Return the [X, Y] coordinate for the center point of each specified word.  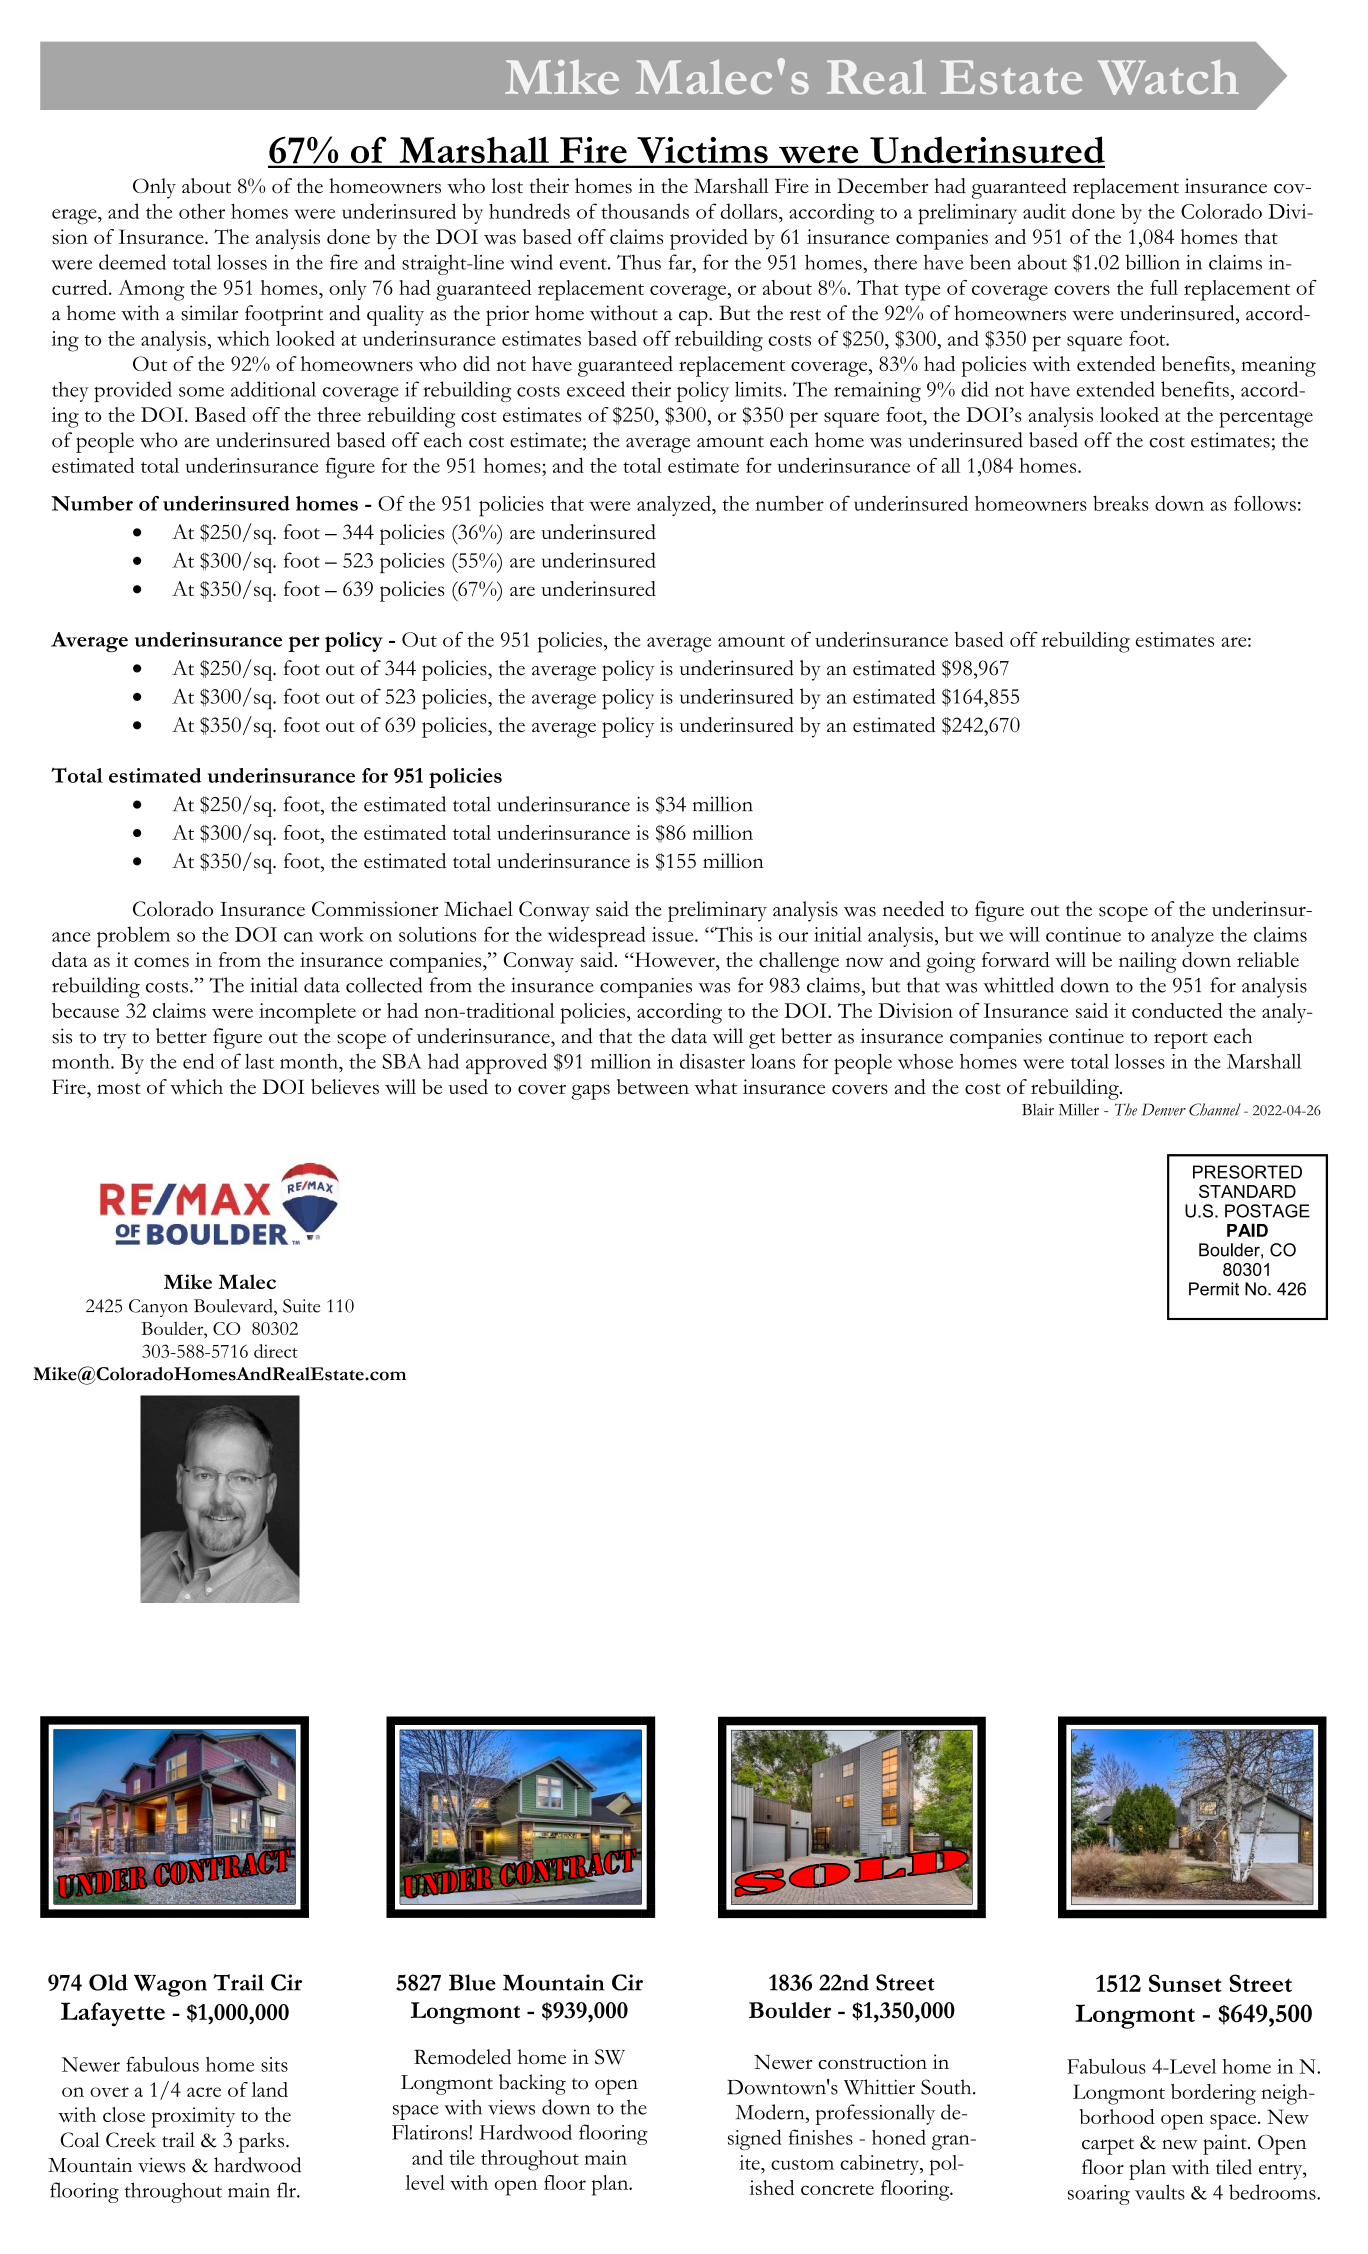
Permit [1214, 1289]
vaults [1160, 2192]
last [259, 1061]
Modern [771, 2112]
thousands [645, 211]
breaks [1121, 503]
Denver [1164, 1109]
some [201, 392]
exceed [596, 389]
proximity [193, 2117]
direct [276, 1351]
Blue [472, 1982]
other [202, 211]
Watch [1168, 77]
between [653, 1086]
